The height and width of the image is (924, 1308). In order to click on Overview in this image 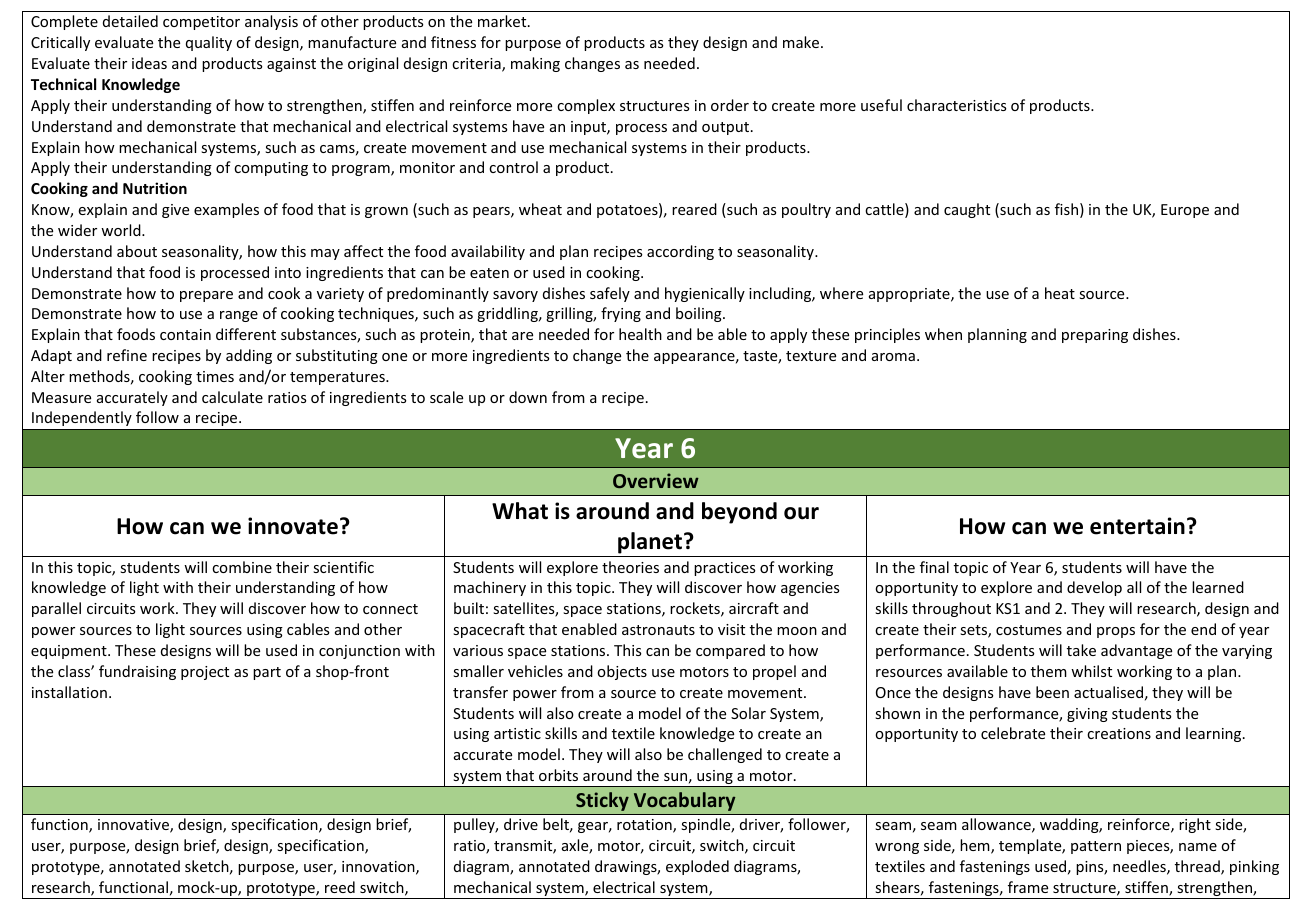, I will do `click(656, 480)`.
